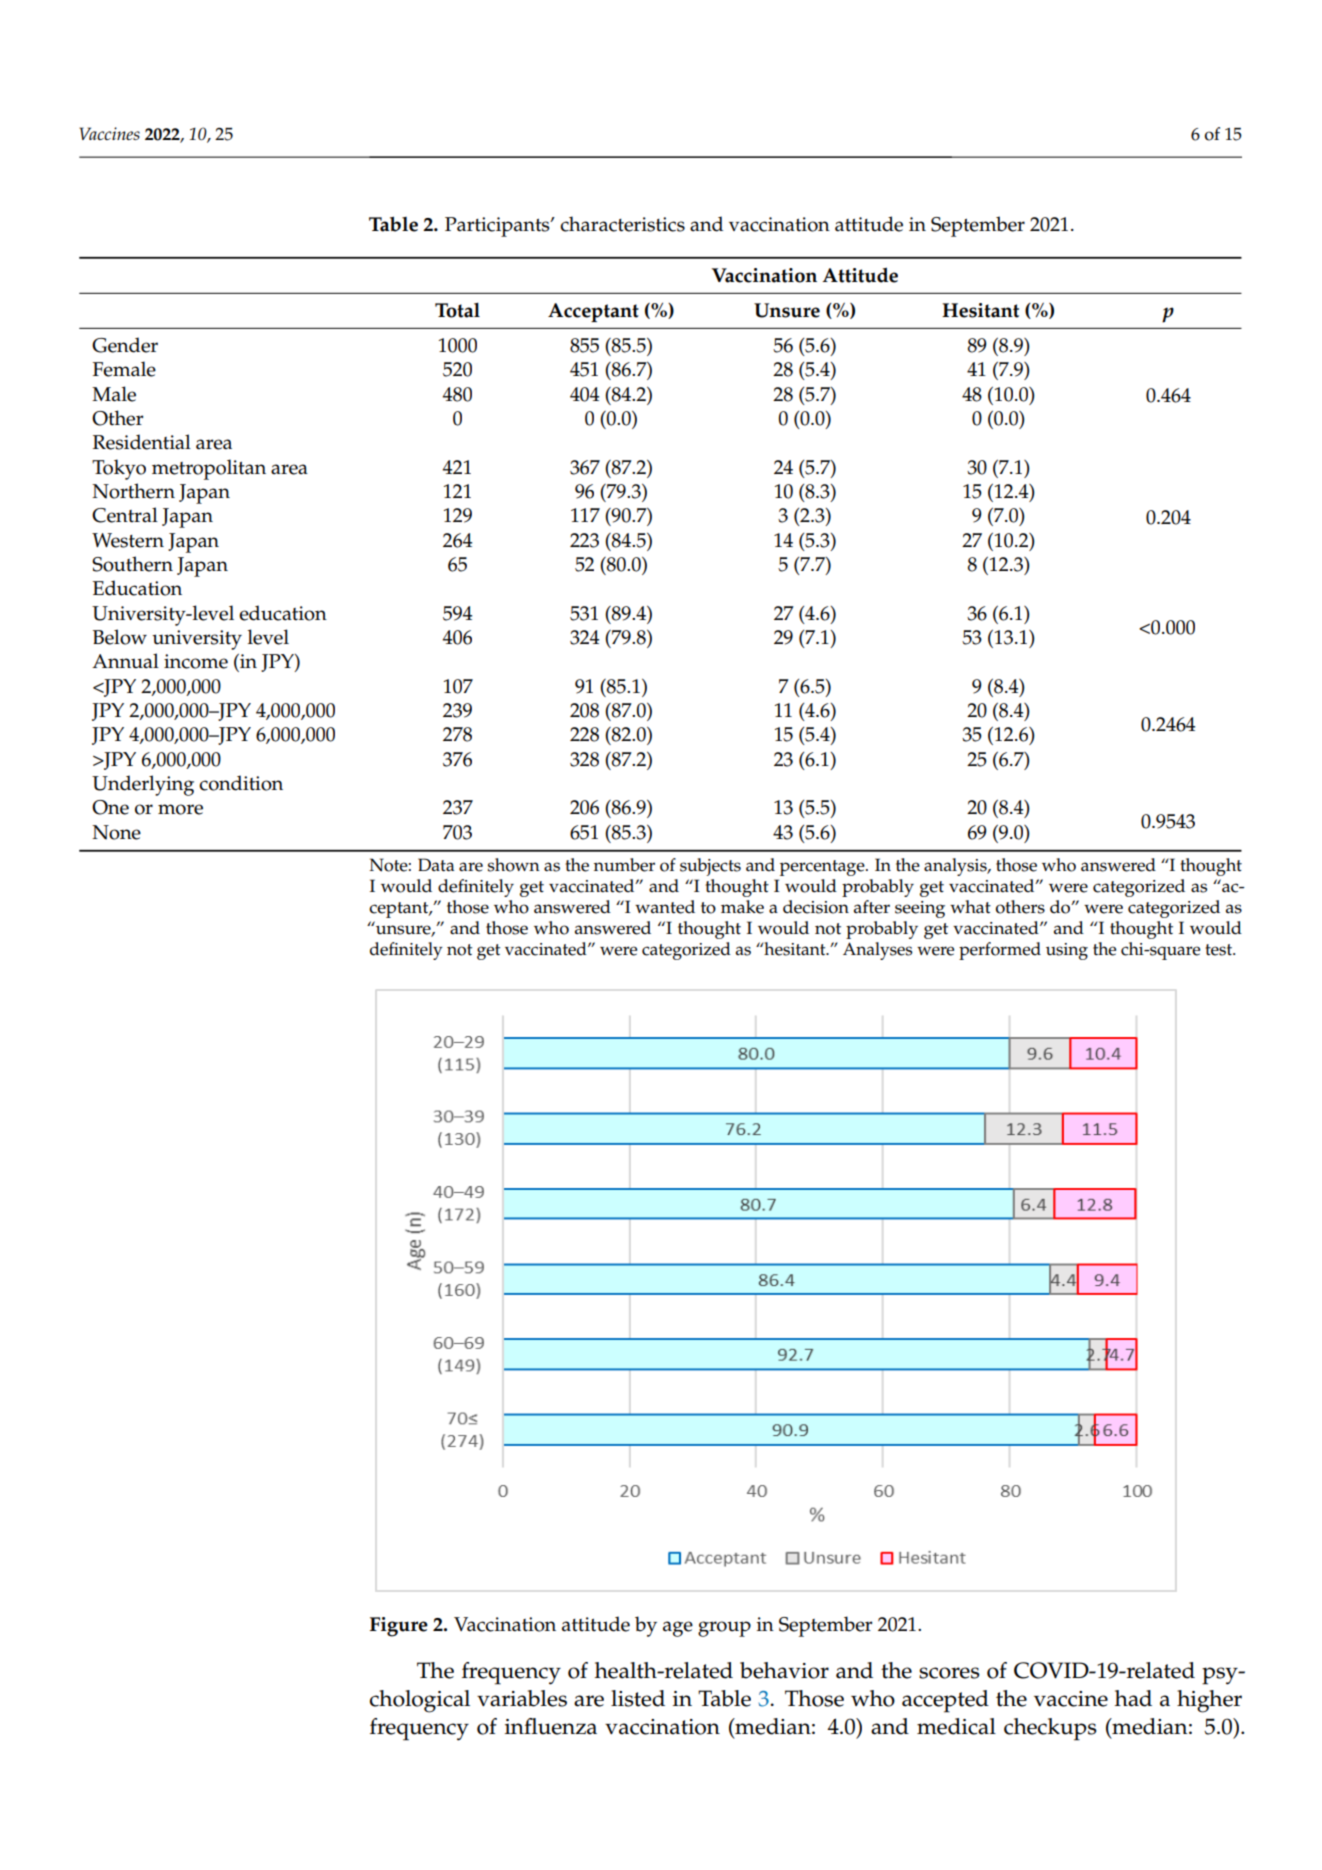 The width and height of the document is (1322, 1870). What do you see at coordinates (638, 1698) in the document?
I see `listed` at bounding box center [638, 1698].
